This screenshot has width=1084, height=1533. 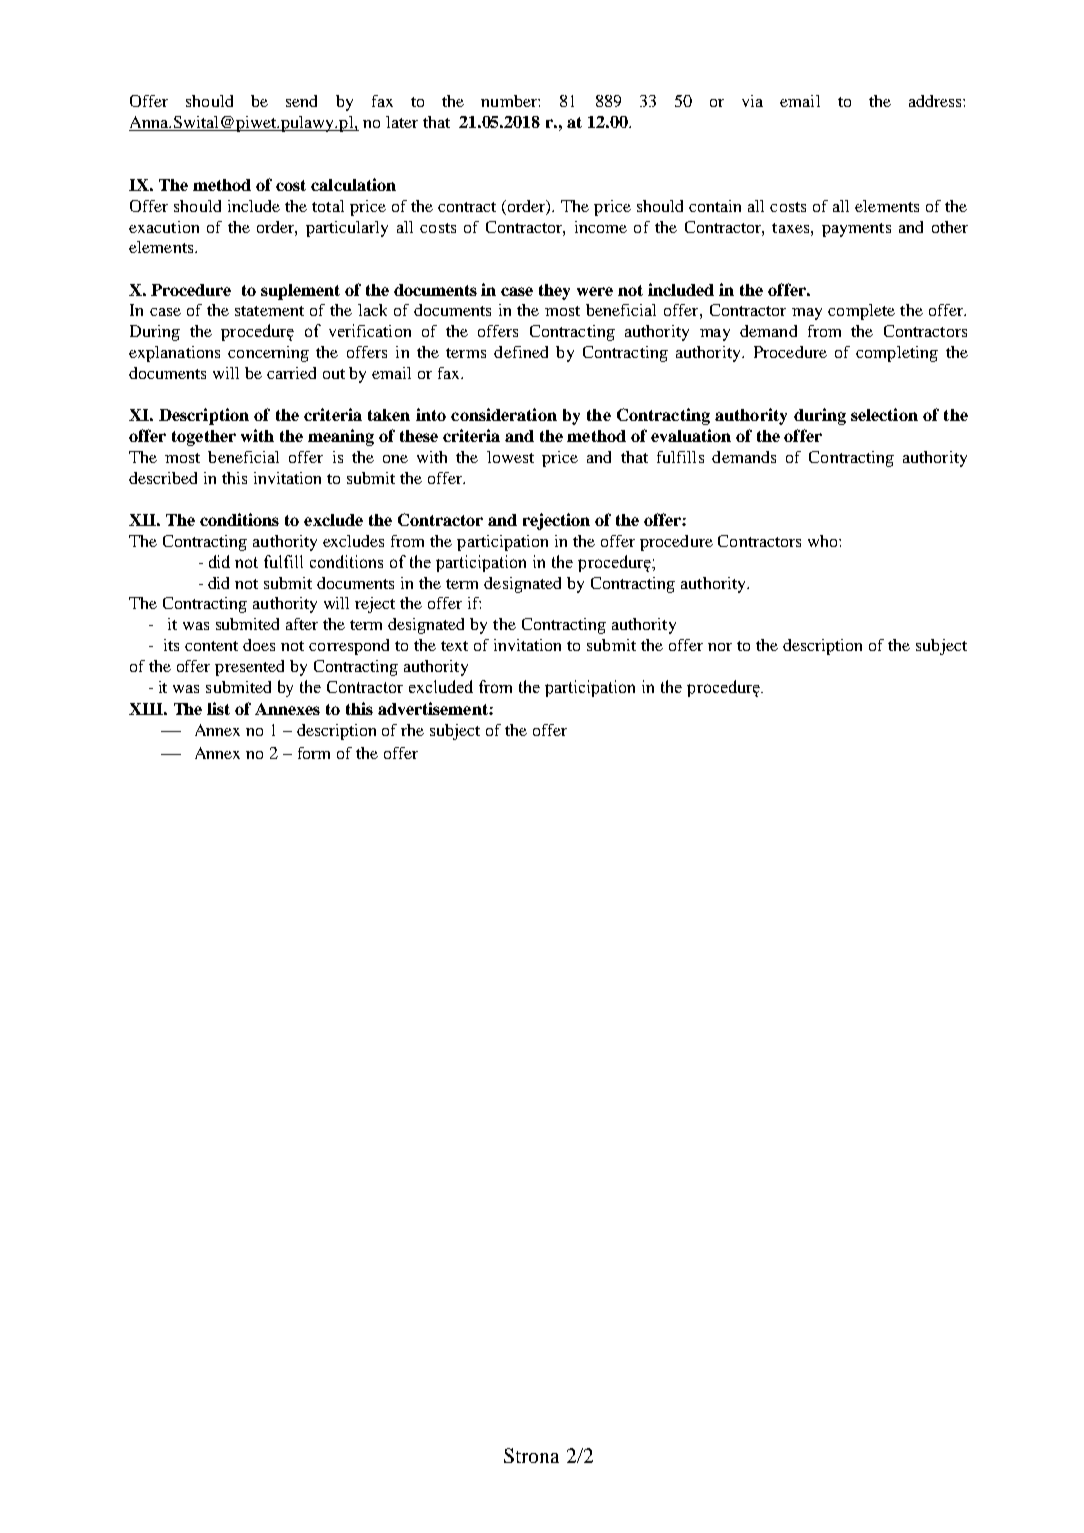 I want to click on address, so click(x=936, y=101).
